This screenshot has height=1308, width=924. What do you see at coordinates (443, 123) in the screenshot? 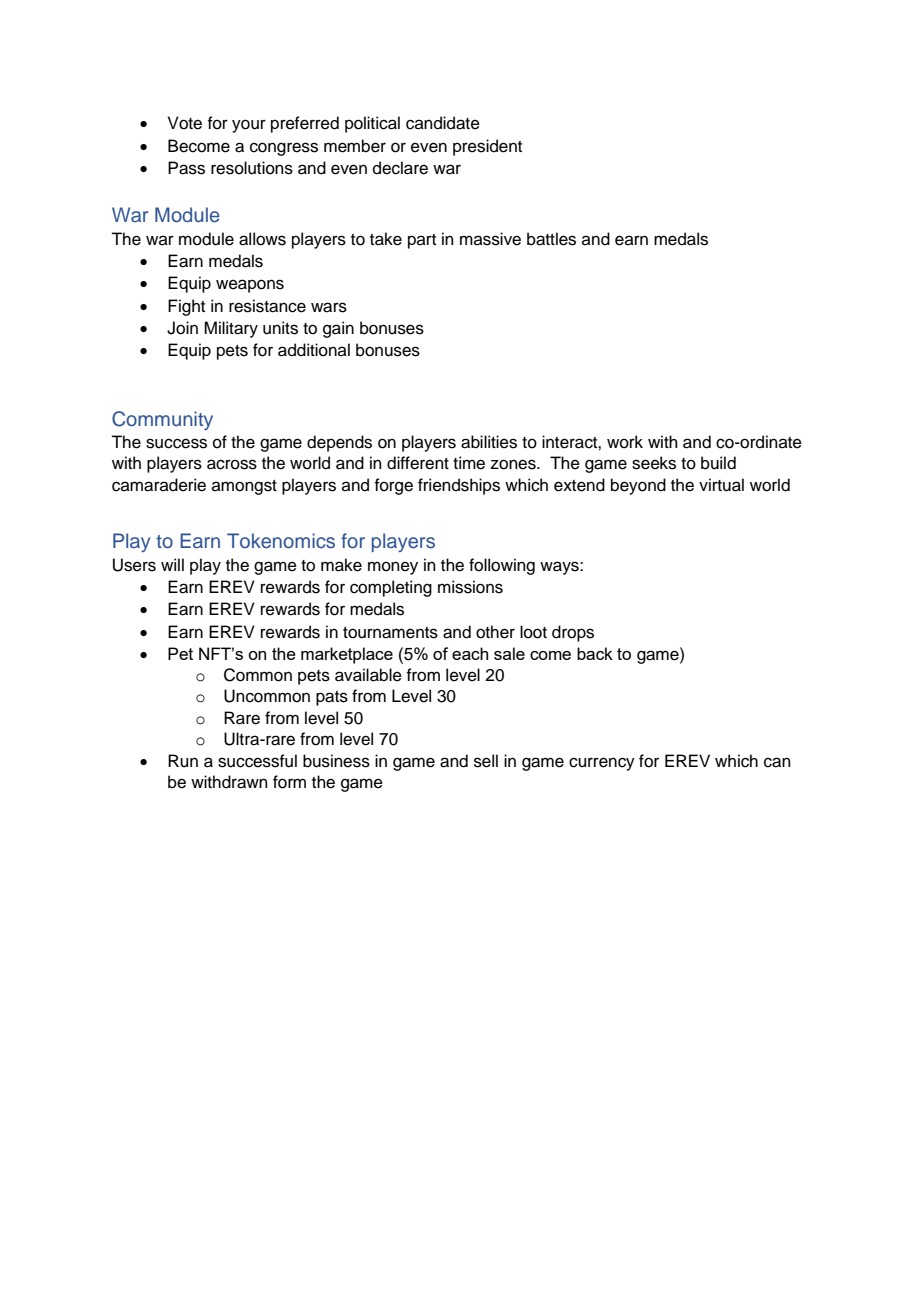
I see `candidate` at bounding box center [443, 123].
